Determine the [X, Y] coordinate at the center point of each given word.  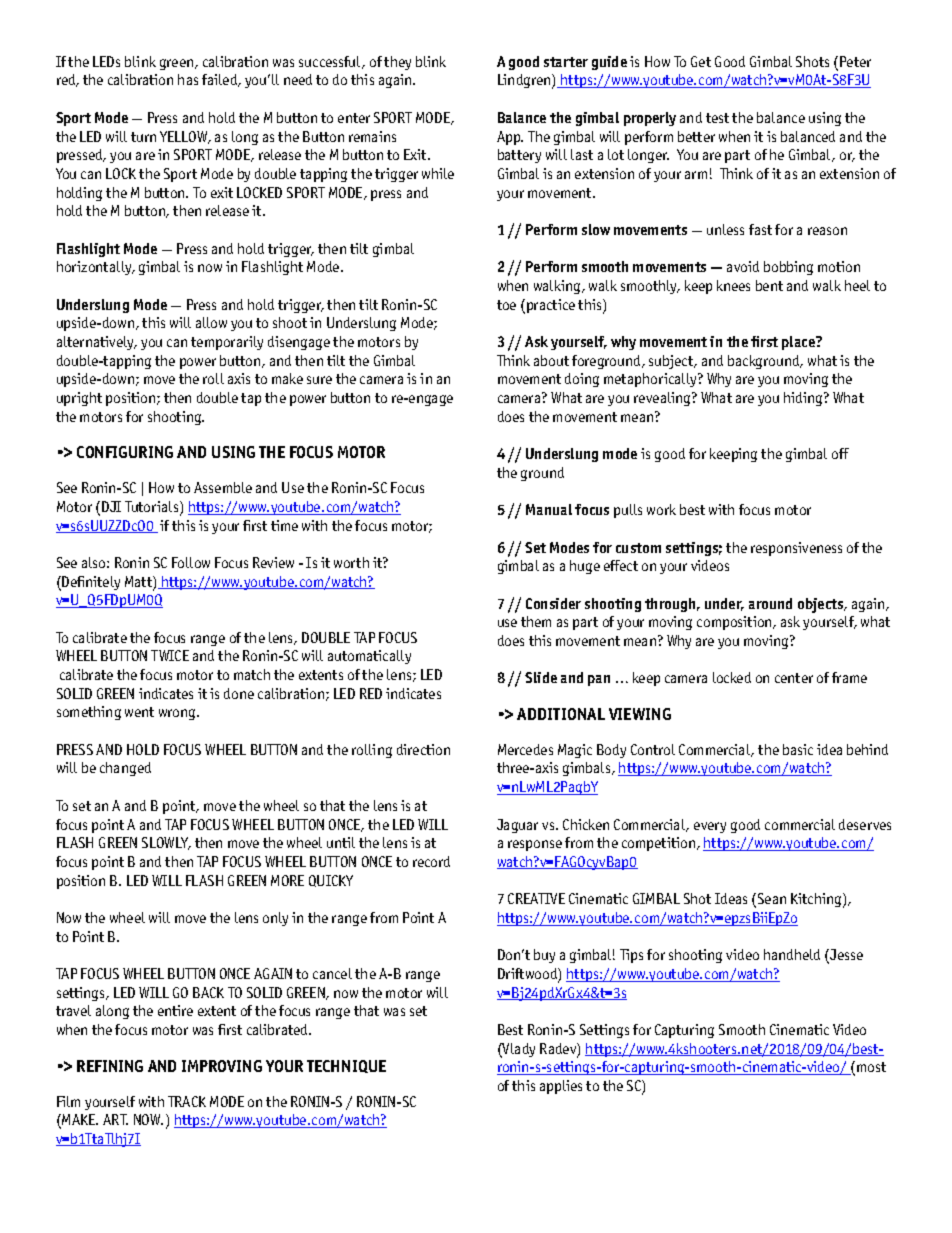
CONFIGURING [125, 452]
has [188, 79]
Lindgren [525, 81]
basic [798, 749]
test [717, 118]
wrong [178, 714]
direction [423, 749]
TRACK [187, 1101]
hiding [804, 399]
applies [561, 1087]
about [551, 360]
